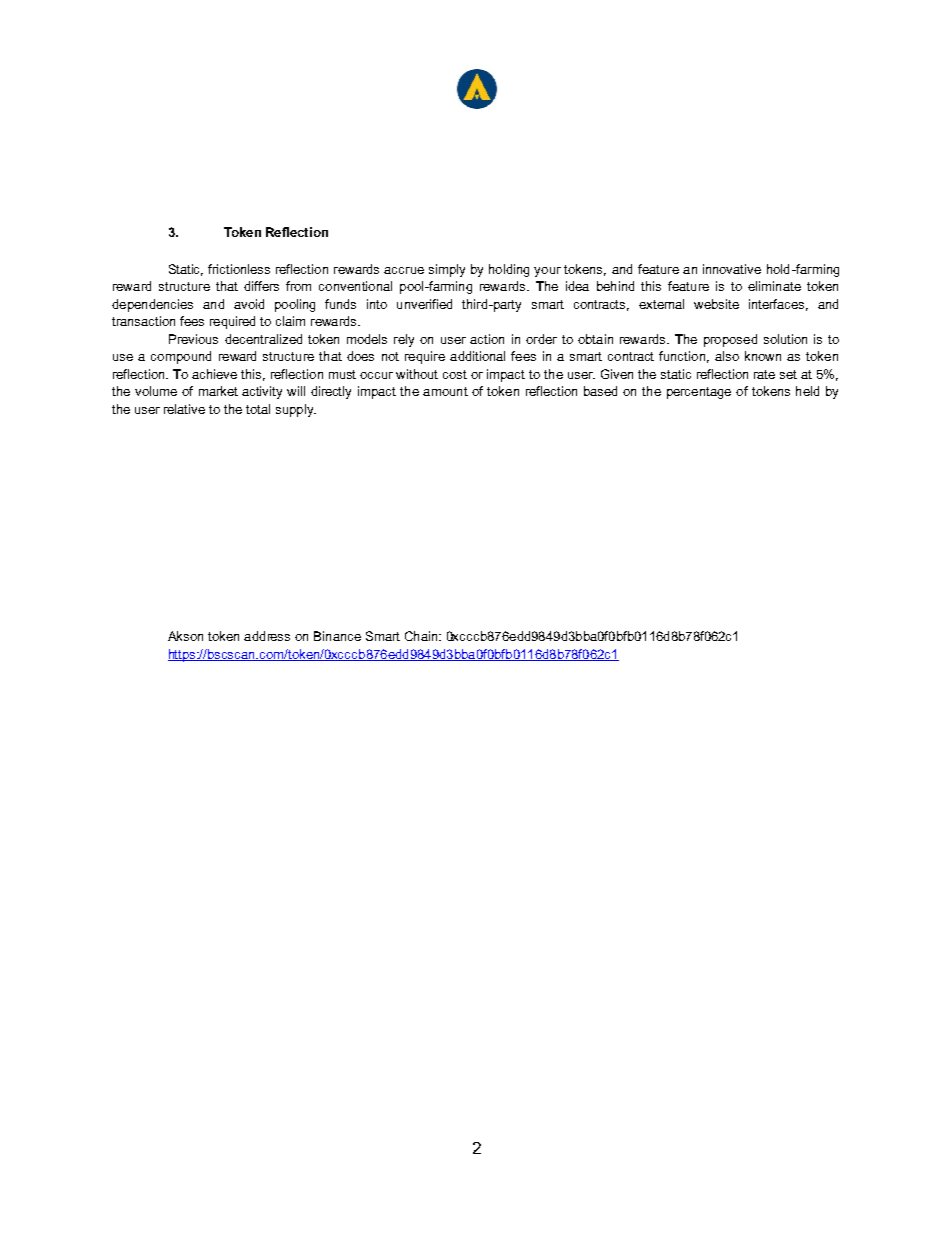  Describe the element at coordinates (732, 269) in the screenshot. I see `innovative` at that location.
